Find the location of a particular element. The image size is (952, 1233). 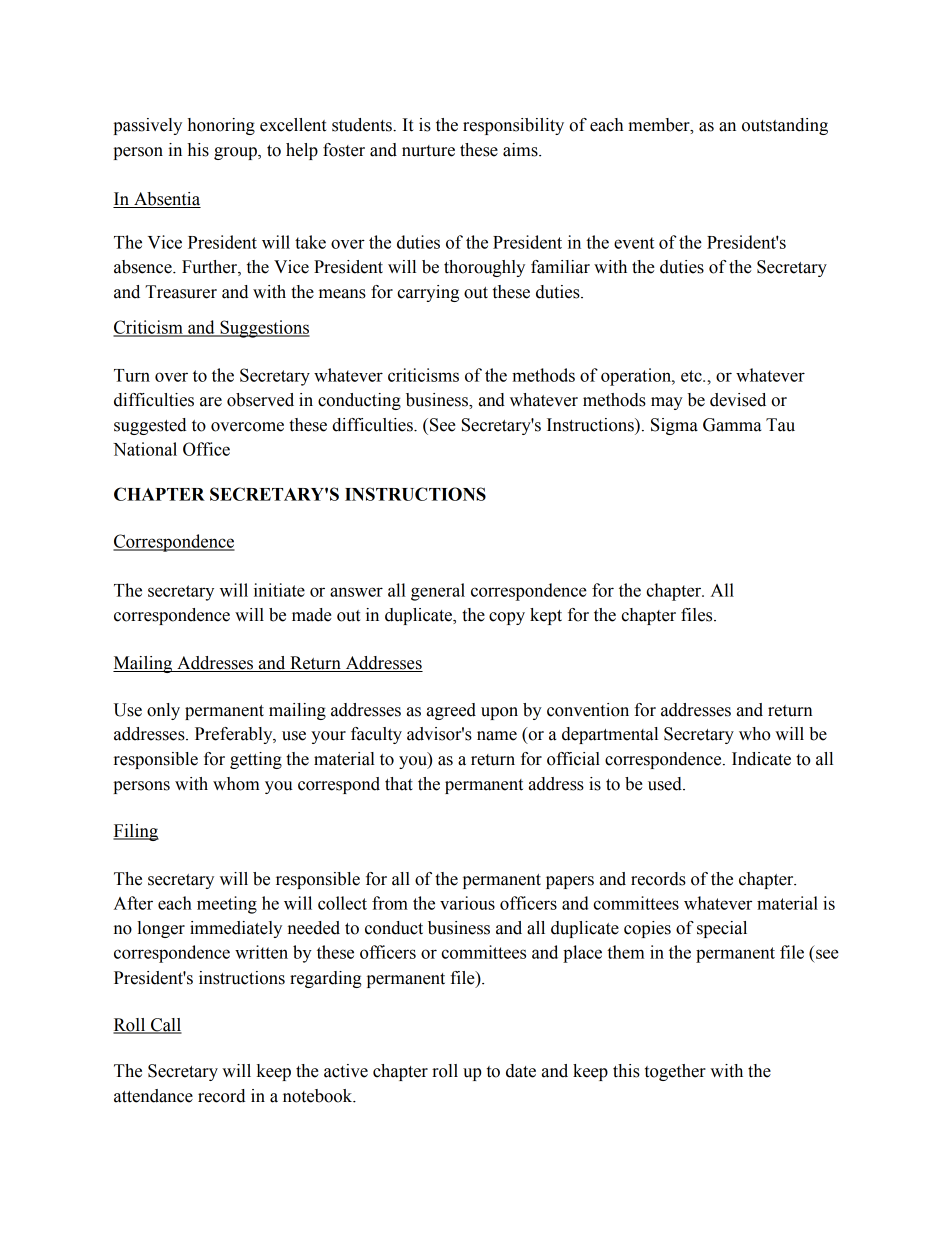

nurture is located at coordinates (428, 151).
